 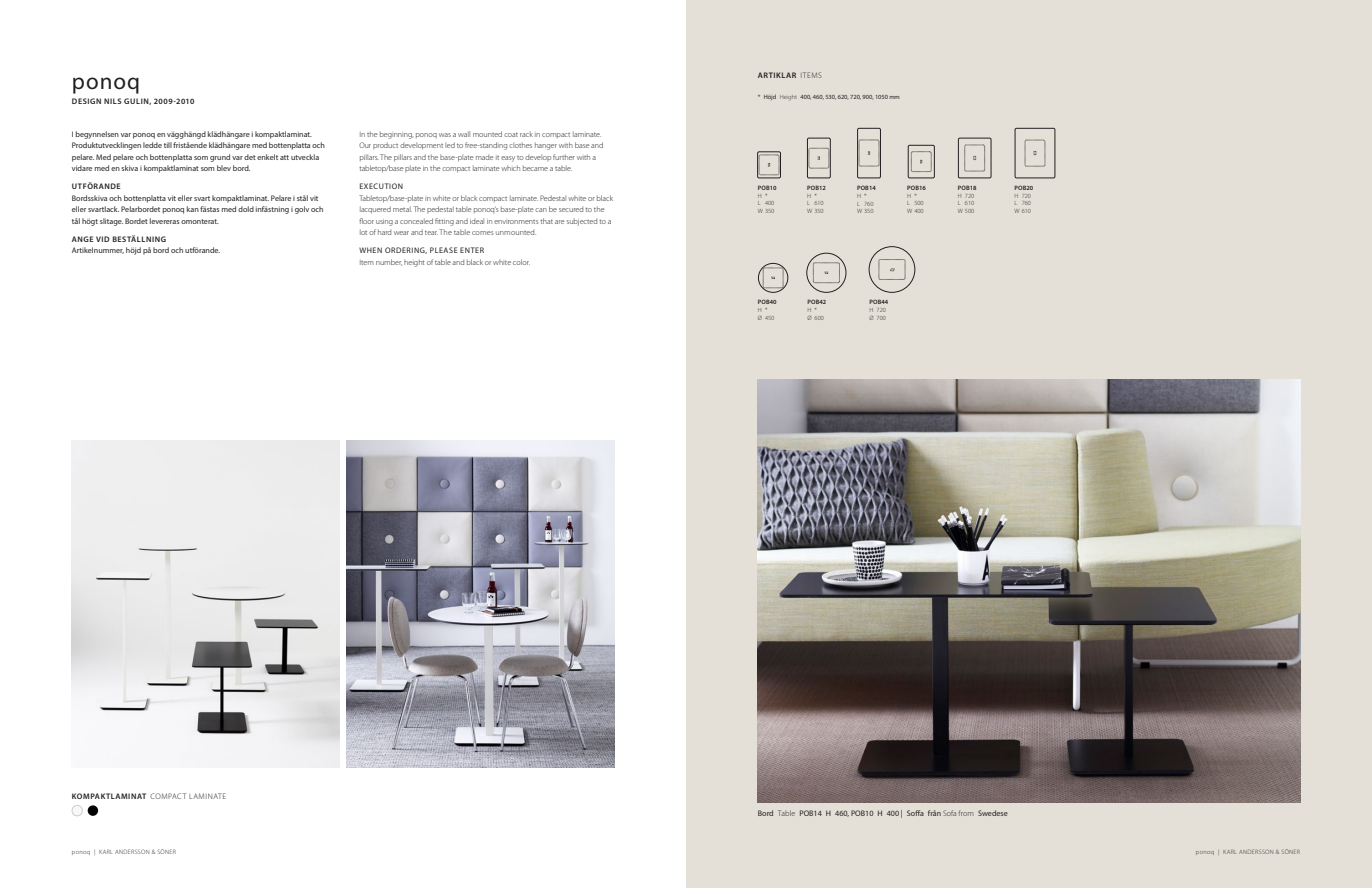 I want to click on color, so click(x=521, y=262).
